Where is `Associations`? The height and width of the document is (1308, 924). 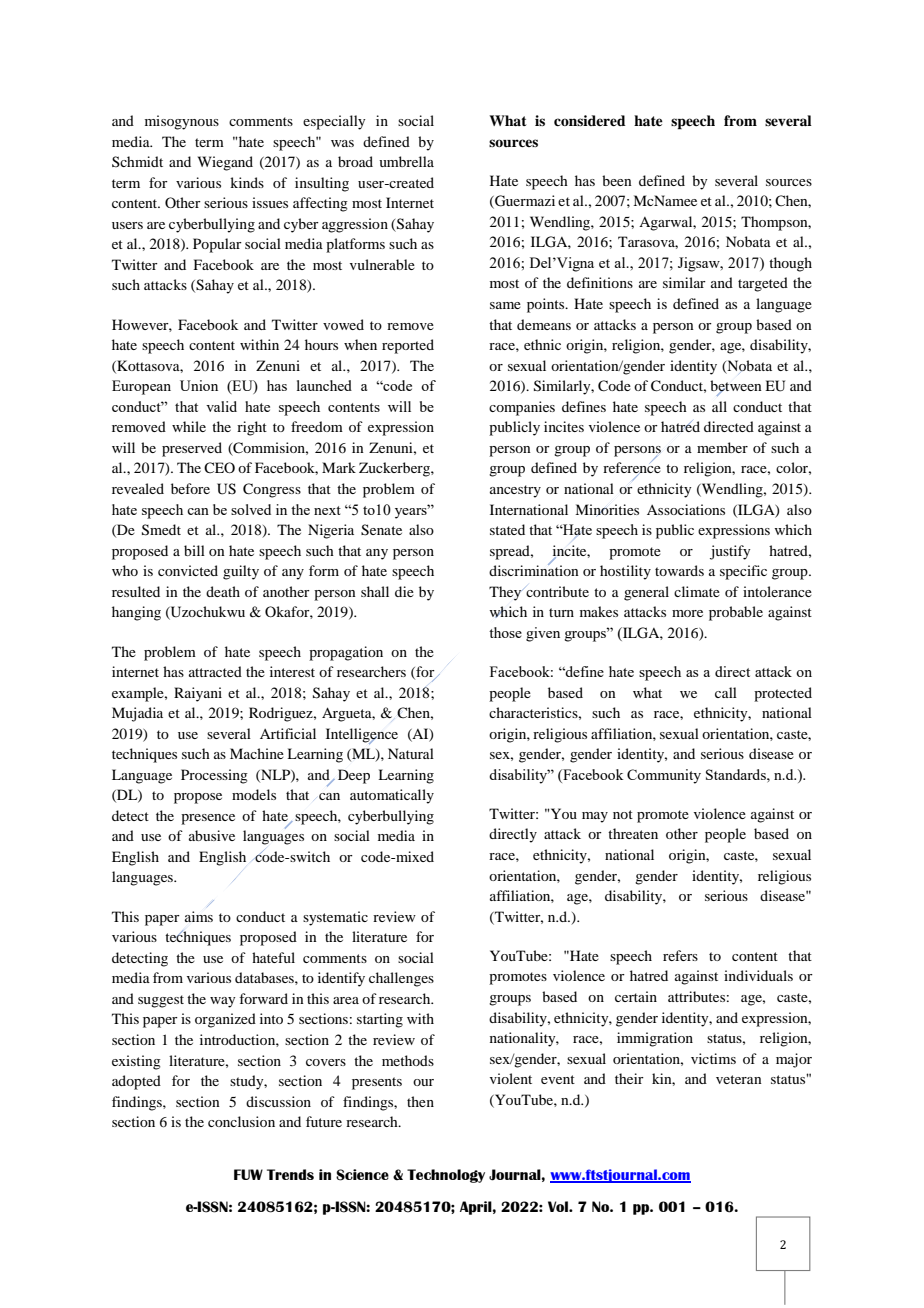
Associations is located at coordinates (686, 509).
